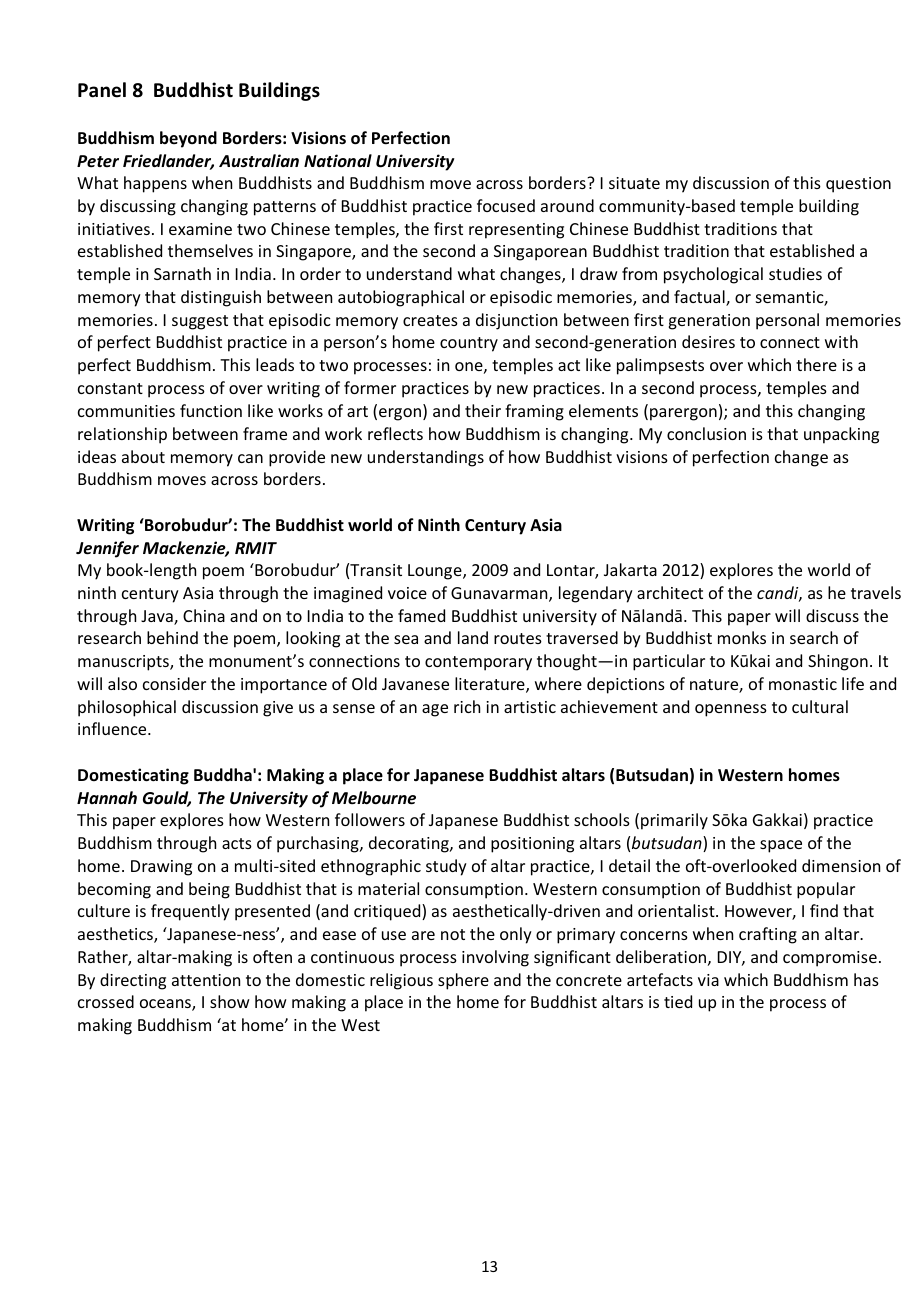 Image resolution: width=924 pixels, height=1308 pixels. What do you see at coordinates (506, 205) in the image?
I see `focused` at bounding box center [506, 205].
